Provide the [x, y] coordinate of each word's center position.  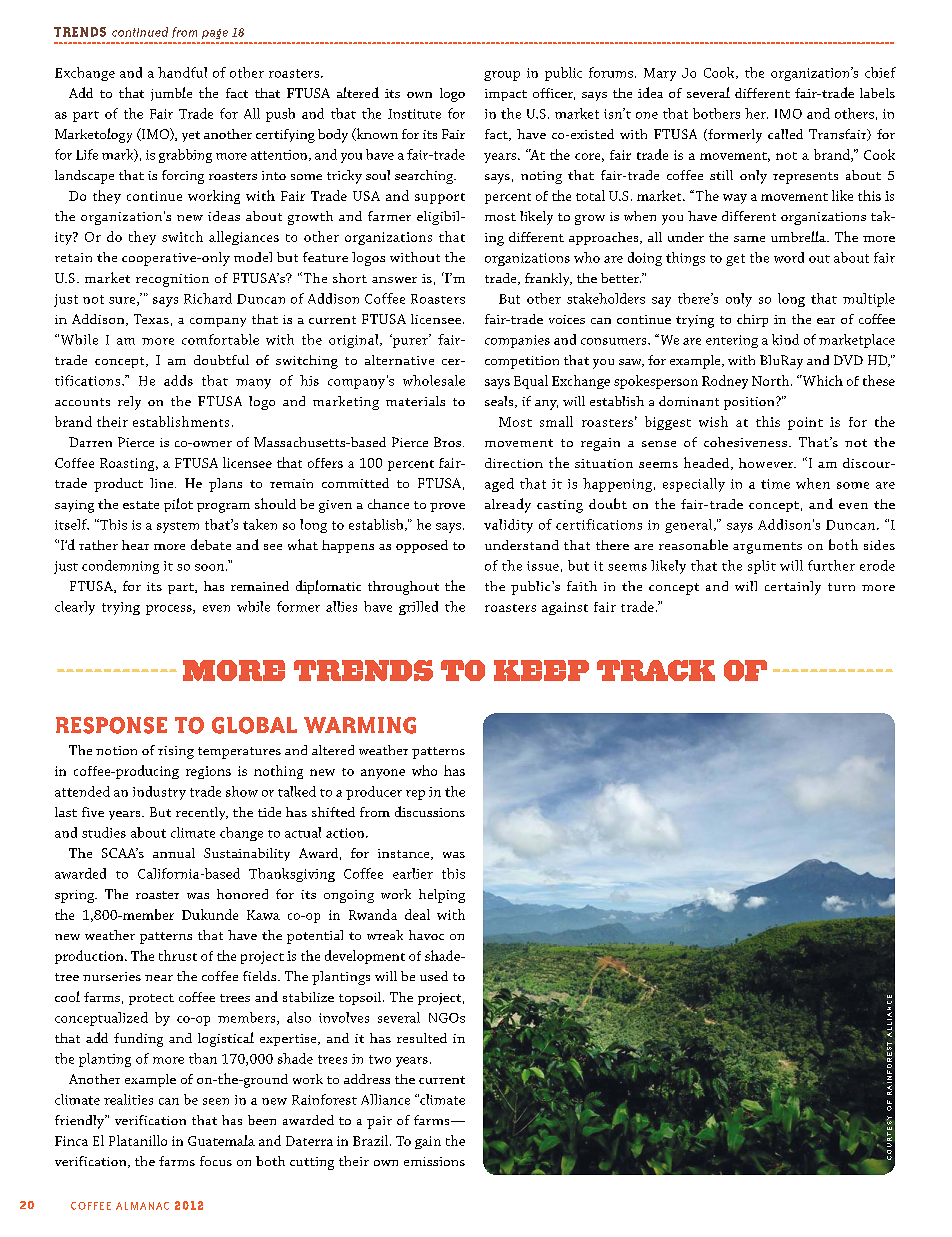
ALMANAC [142, 1206]
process [170, 610]
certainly [793, 588]
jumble [171, 94]
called [785, 134]
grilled [418, 608]
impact [506, 95]
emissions [434, 1161]
